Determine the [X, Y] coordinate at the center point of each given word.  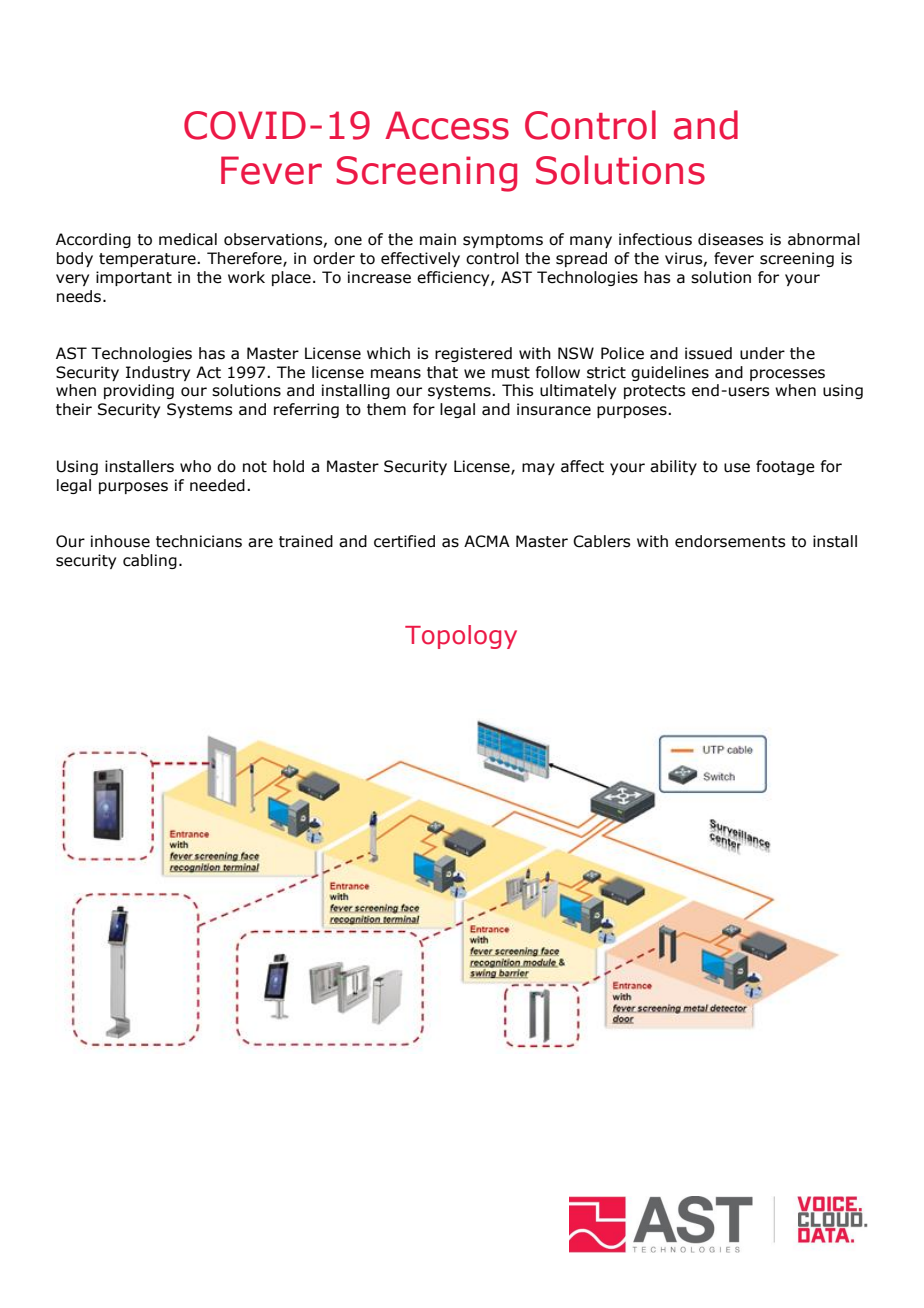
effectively [420, 259]
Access [447, 125]
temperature [148, 260]
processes [787, 375]
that [442, 372]
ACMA [487, 541]
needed [217, 485]
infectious [655, 239]
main [438, 239]
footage [785, 467]
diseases [730, 239]
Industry [158, 373]
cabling [150, 561]
